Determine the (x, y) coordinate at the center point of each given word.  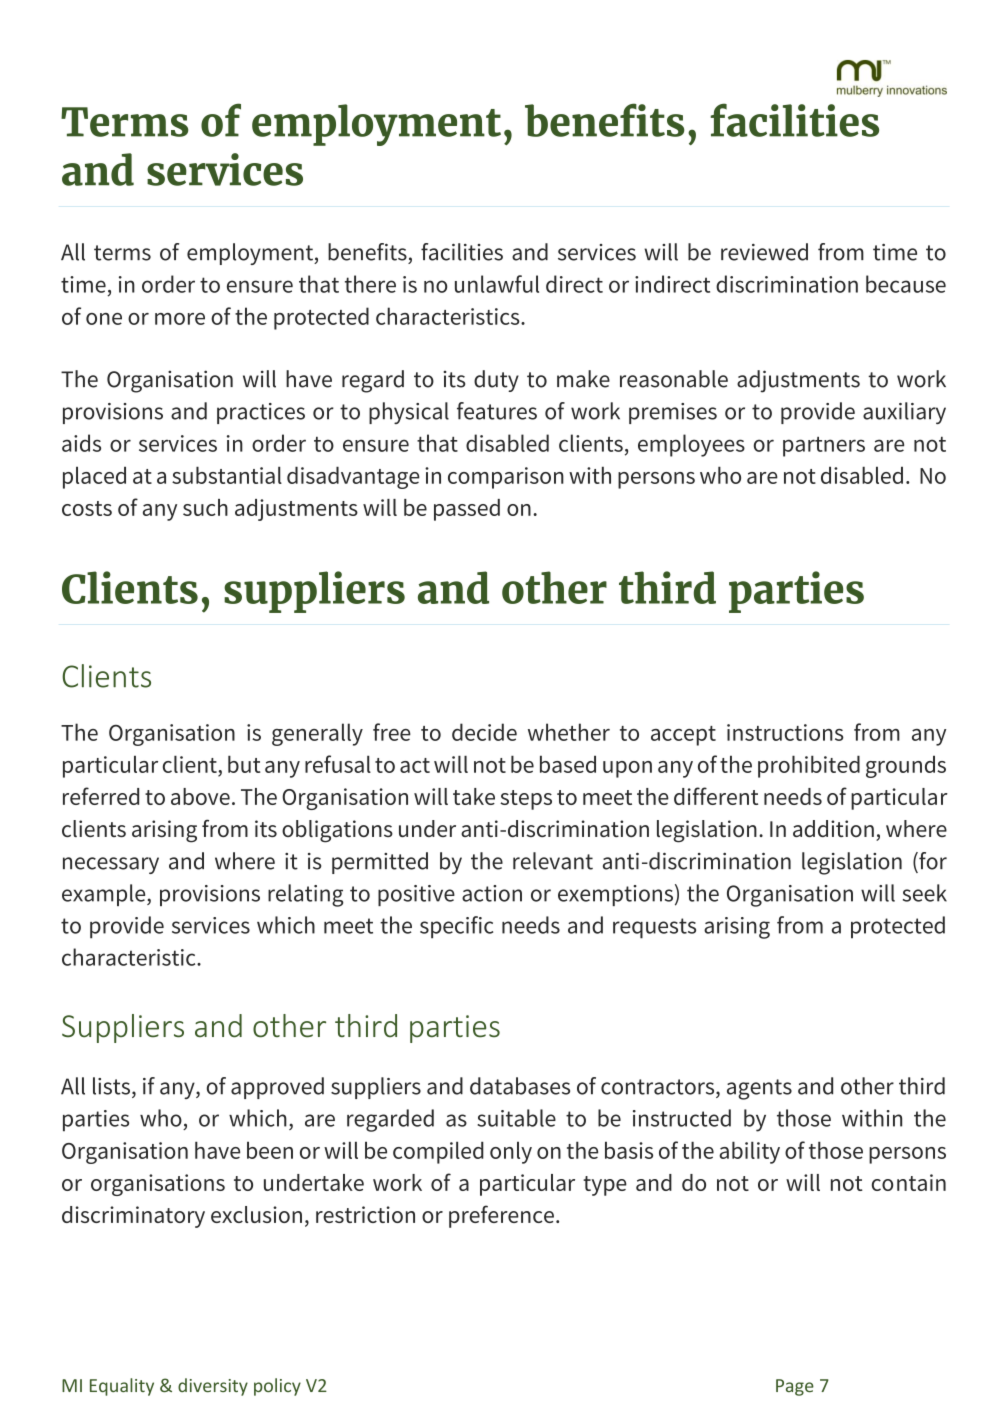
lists (113, 1086)
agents (759, 1089)
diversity (213, 1387)
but (244, 764)
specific (456, 927)
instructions (785, 732)
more (180, 319)
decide (484, 732)
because (906, 284)
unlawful (497, 284)
